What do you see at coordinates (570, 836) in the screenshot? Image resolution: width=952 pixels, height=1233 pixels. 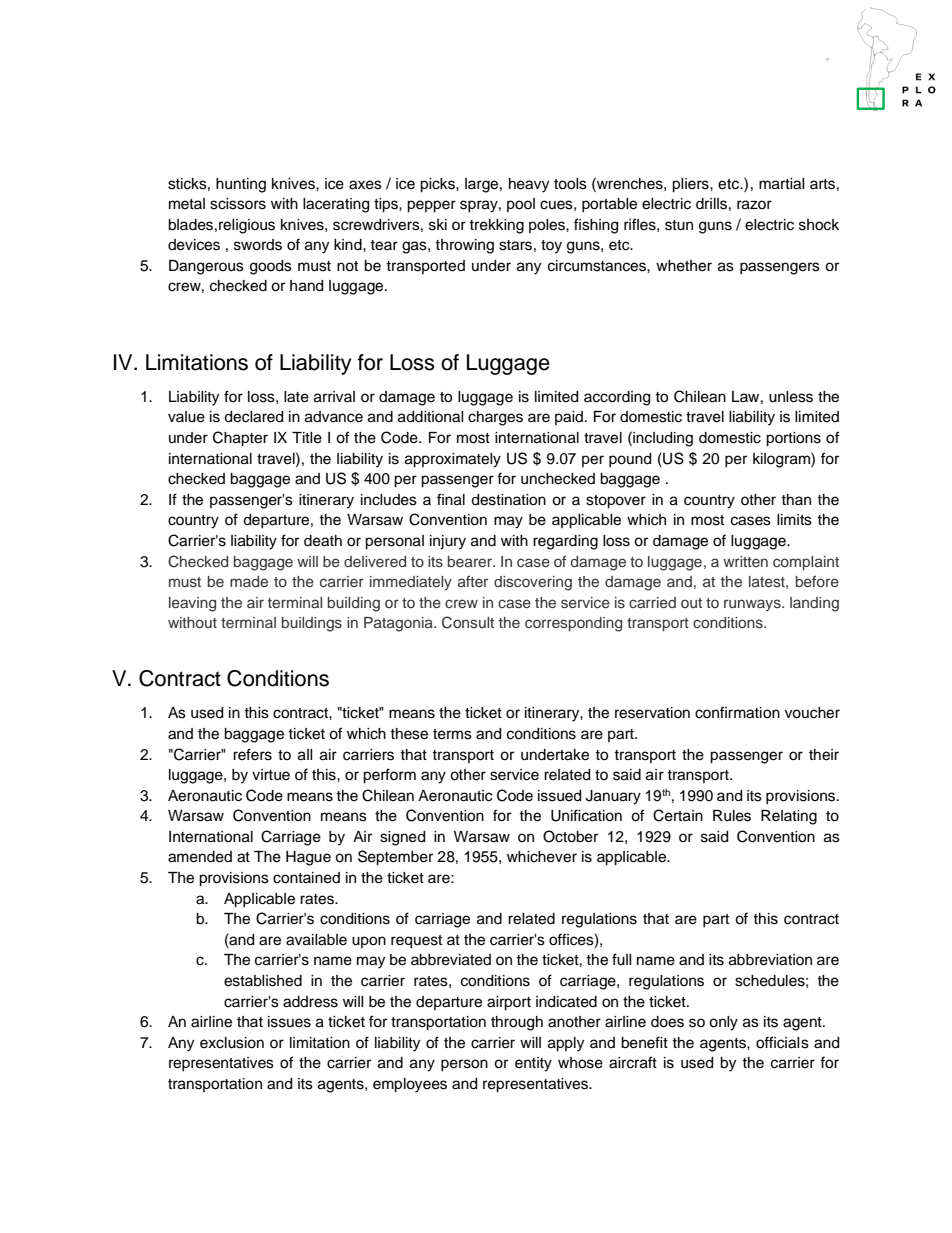 I see `October` at bounding box center [570, 836].
